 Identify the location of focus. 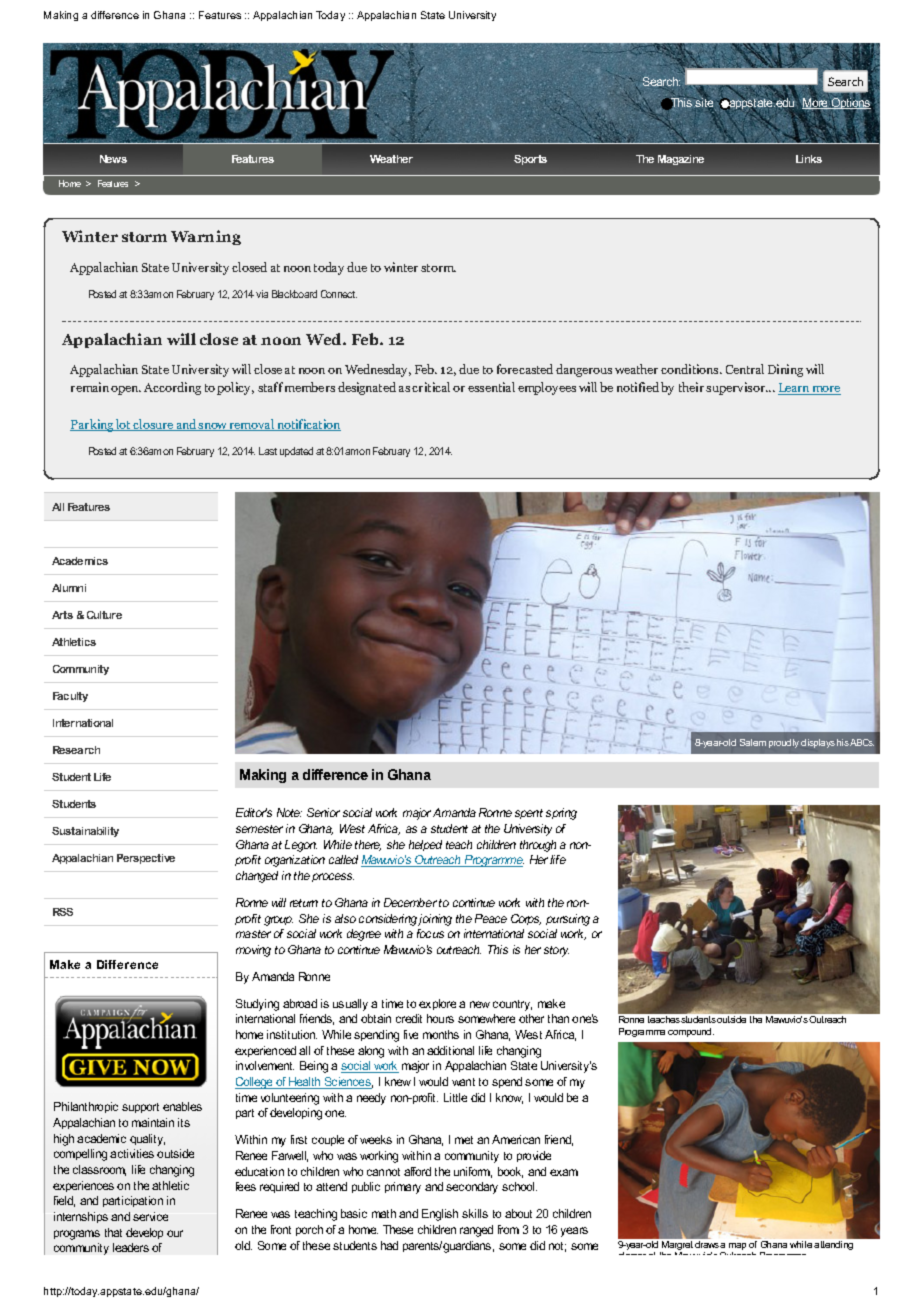
(430, 933).
